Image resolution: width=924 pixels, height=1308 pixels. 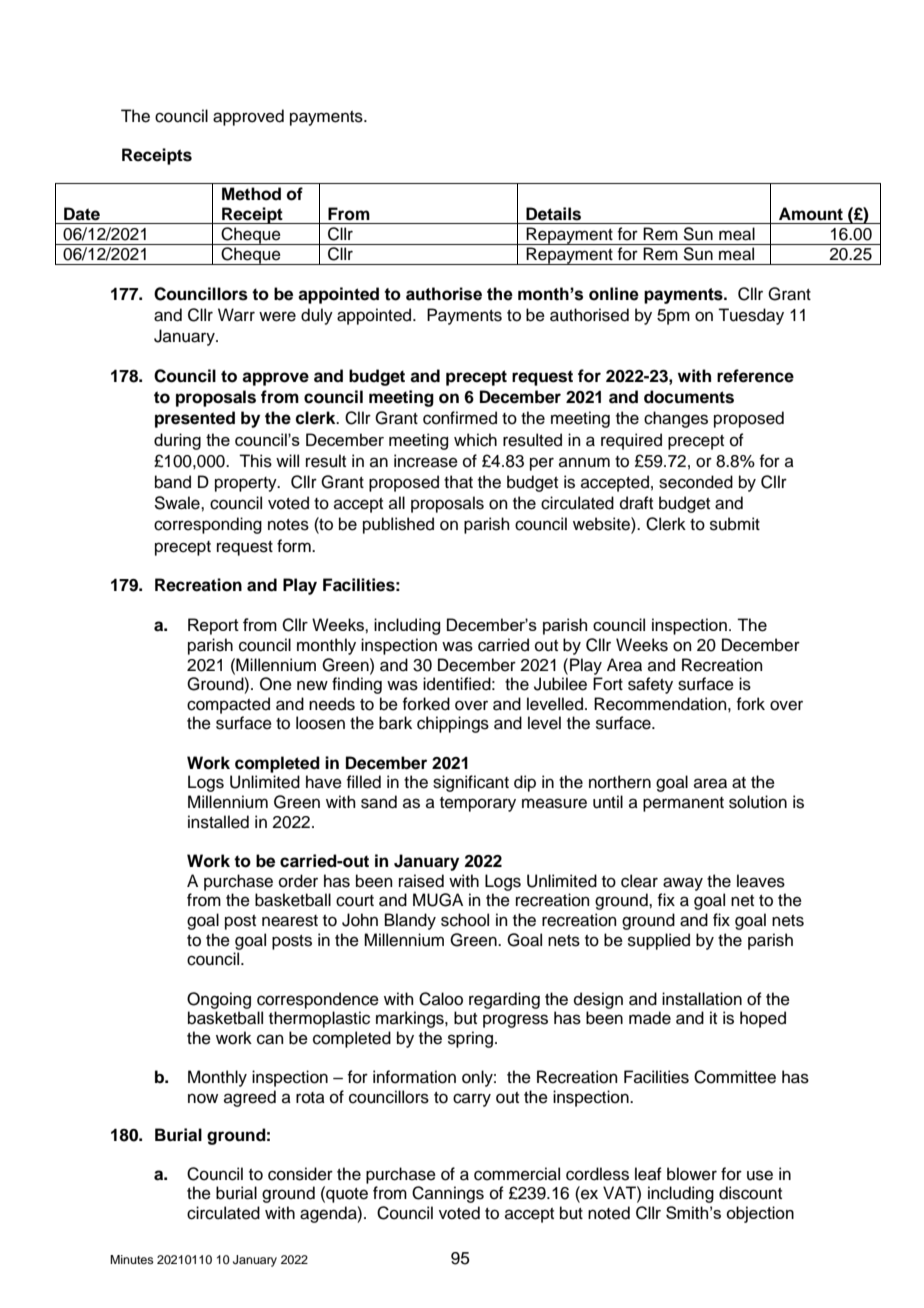 What do you see at coordinates (173, 482) in the screenshot?
I see `band` at bounding box center [173, 482].
